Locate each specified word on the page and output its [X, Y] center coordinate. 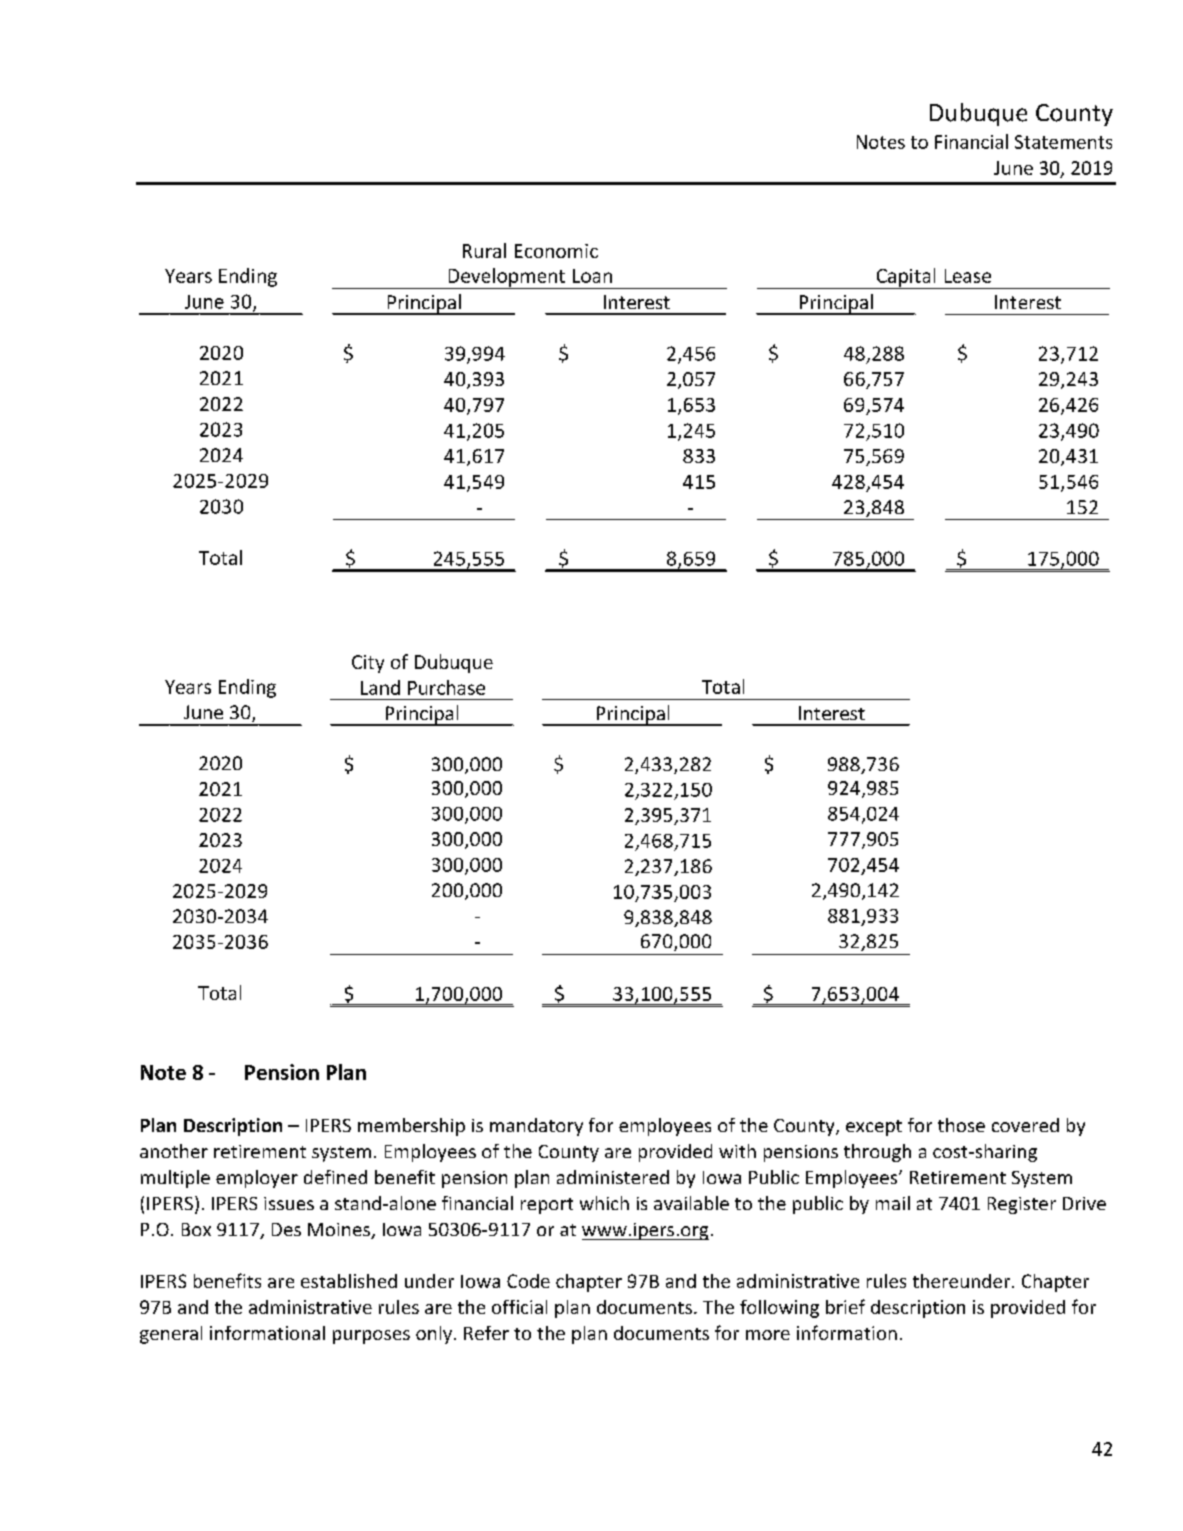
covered [1025, 1125]
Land [380, 687]
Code [528, 1281]
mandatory [536, 1127]
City [368, 664]
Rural [484, 250]
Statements [1063, 142]
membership [411, 1127]
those [961, 1125]
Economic [556, 251]
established [349, 1281]
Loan [592, 276]
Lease [968, 276]
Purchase [446, 687]
